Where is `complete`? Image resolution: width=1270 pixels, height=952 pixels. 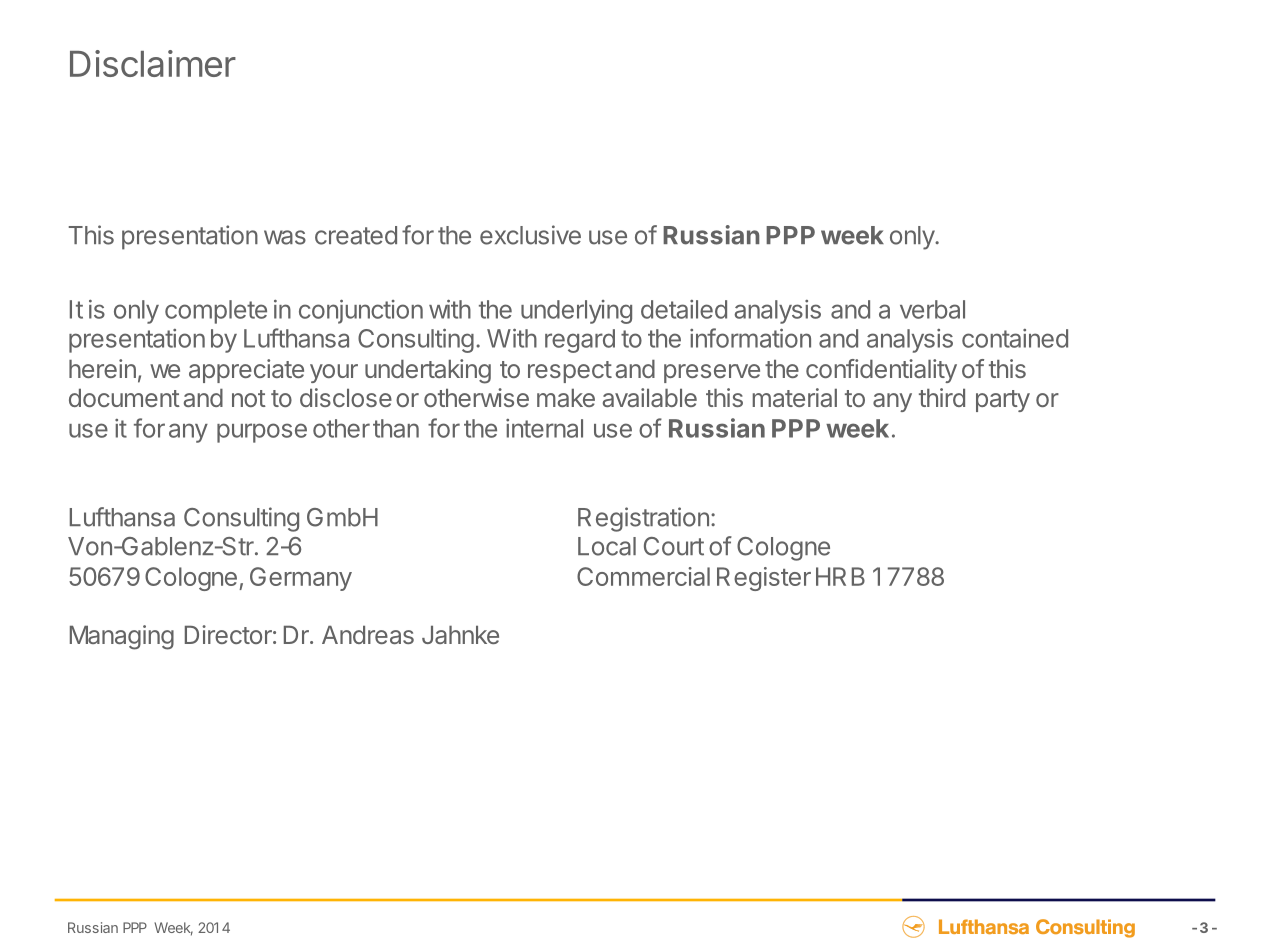 complete is located at coordinates (216, 312).
